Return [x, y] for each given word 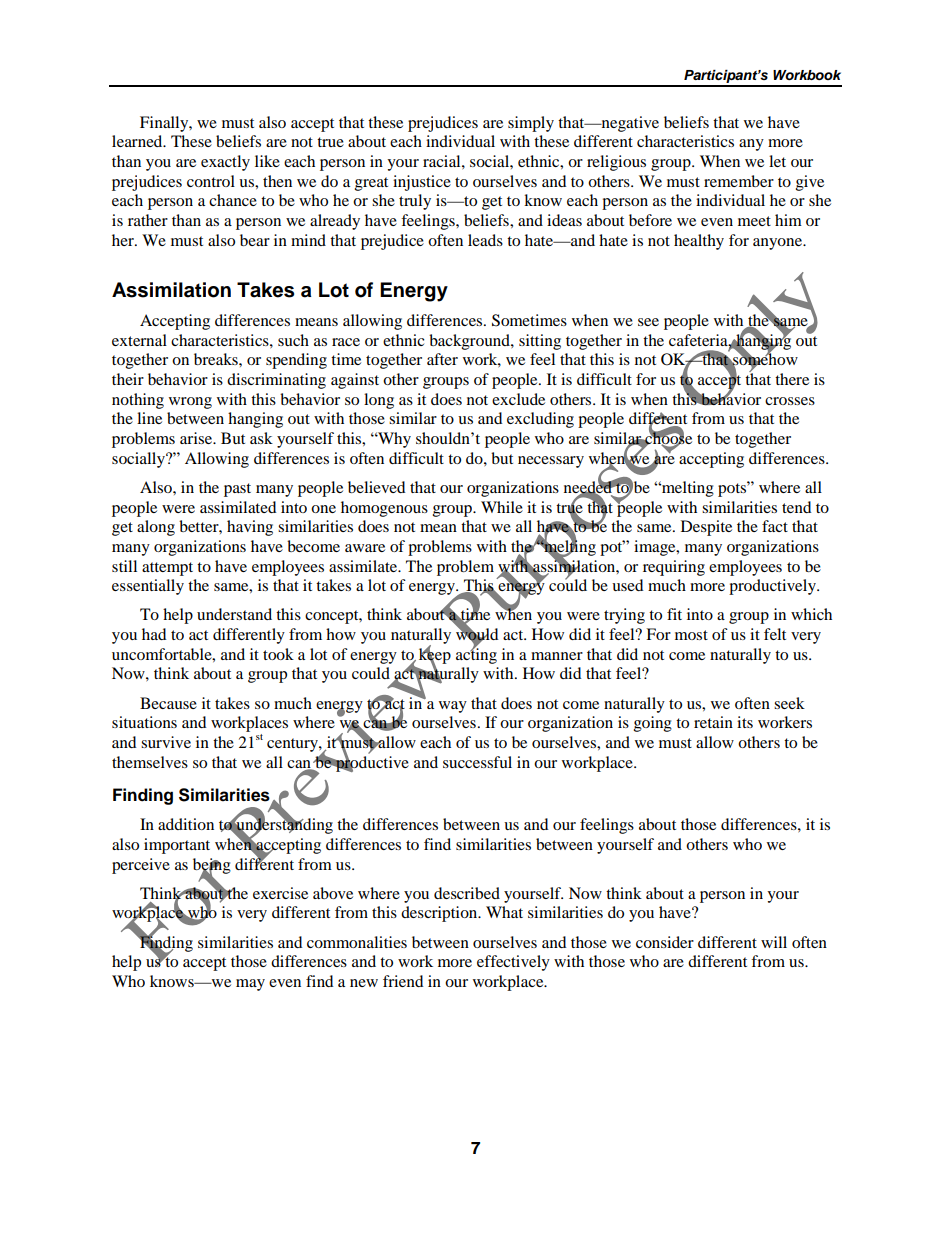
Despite [706, 528]
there [792, 379]
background [470, 342]
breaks [217, 359]
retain [713, 722]
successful [477, 762]
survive [166, 742]
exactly [225, 163]
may [250, 985]
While [502, 507]
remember [739, 181]
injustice [422, 183]
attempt [167, 569]
